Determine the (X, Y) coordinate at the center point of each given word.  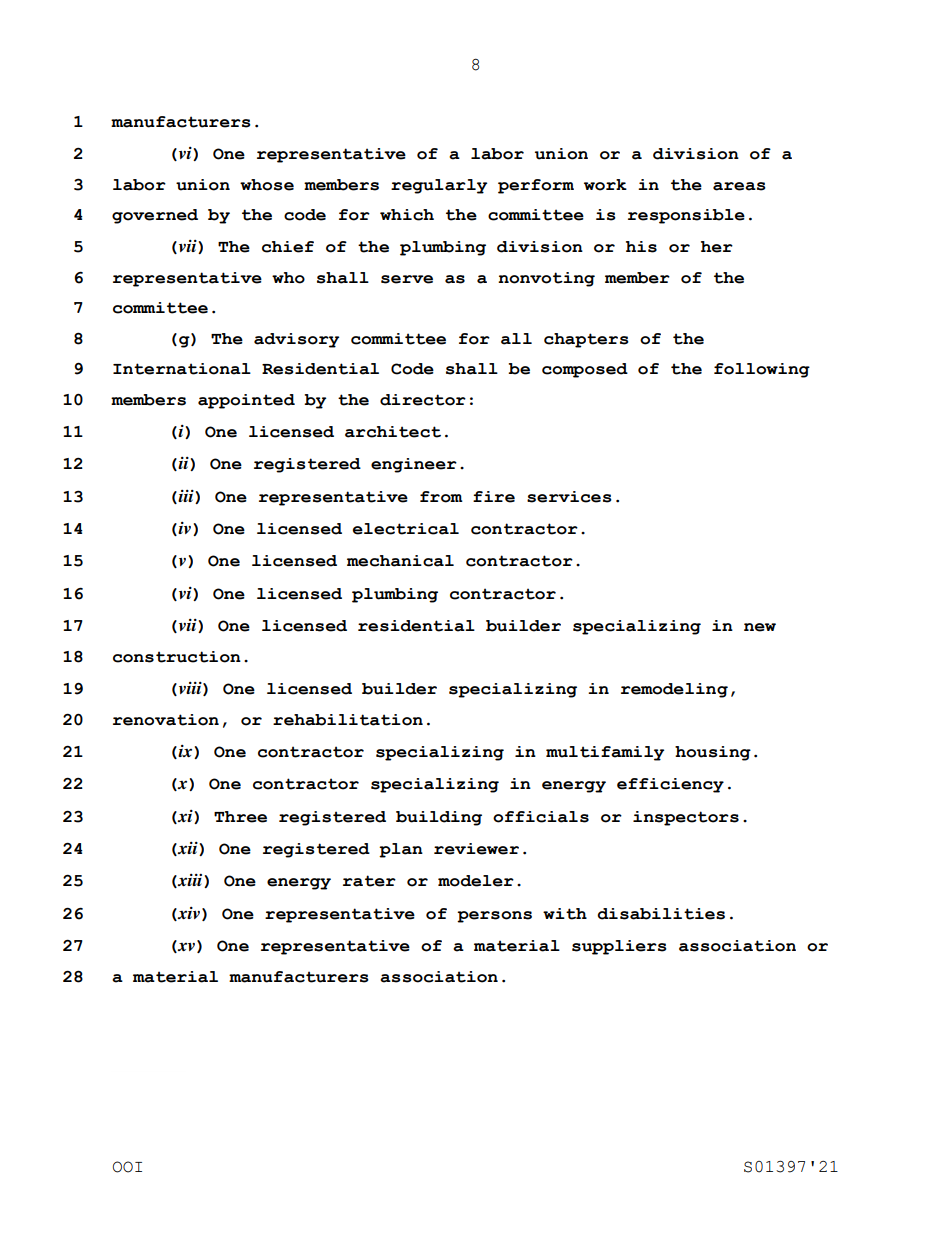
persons (494, 917)
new (760, 627)
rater (369, 881)
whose (267, 185)
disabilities (661, 914)
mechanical (400, 561)
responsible (686, 216)
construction (177, 657)
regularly (439, 186)
